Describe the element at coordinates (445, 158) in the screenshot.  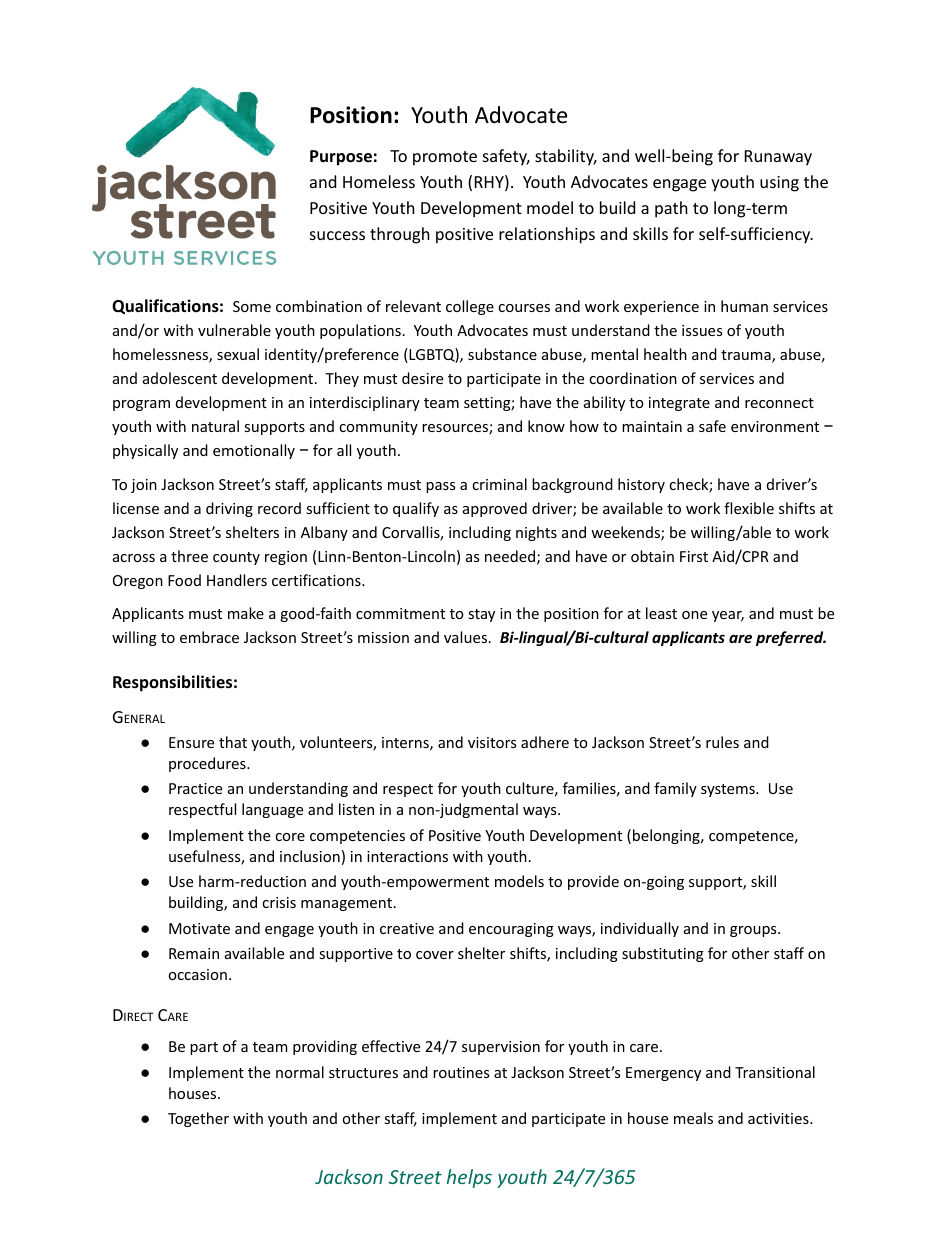
I see `promote` at that location.
